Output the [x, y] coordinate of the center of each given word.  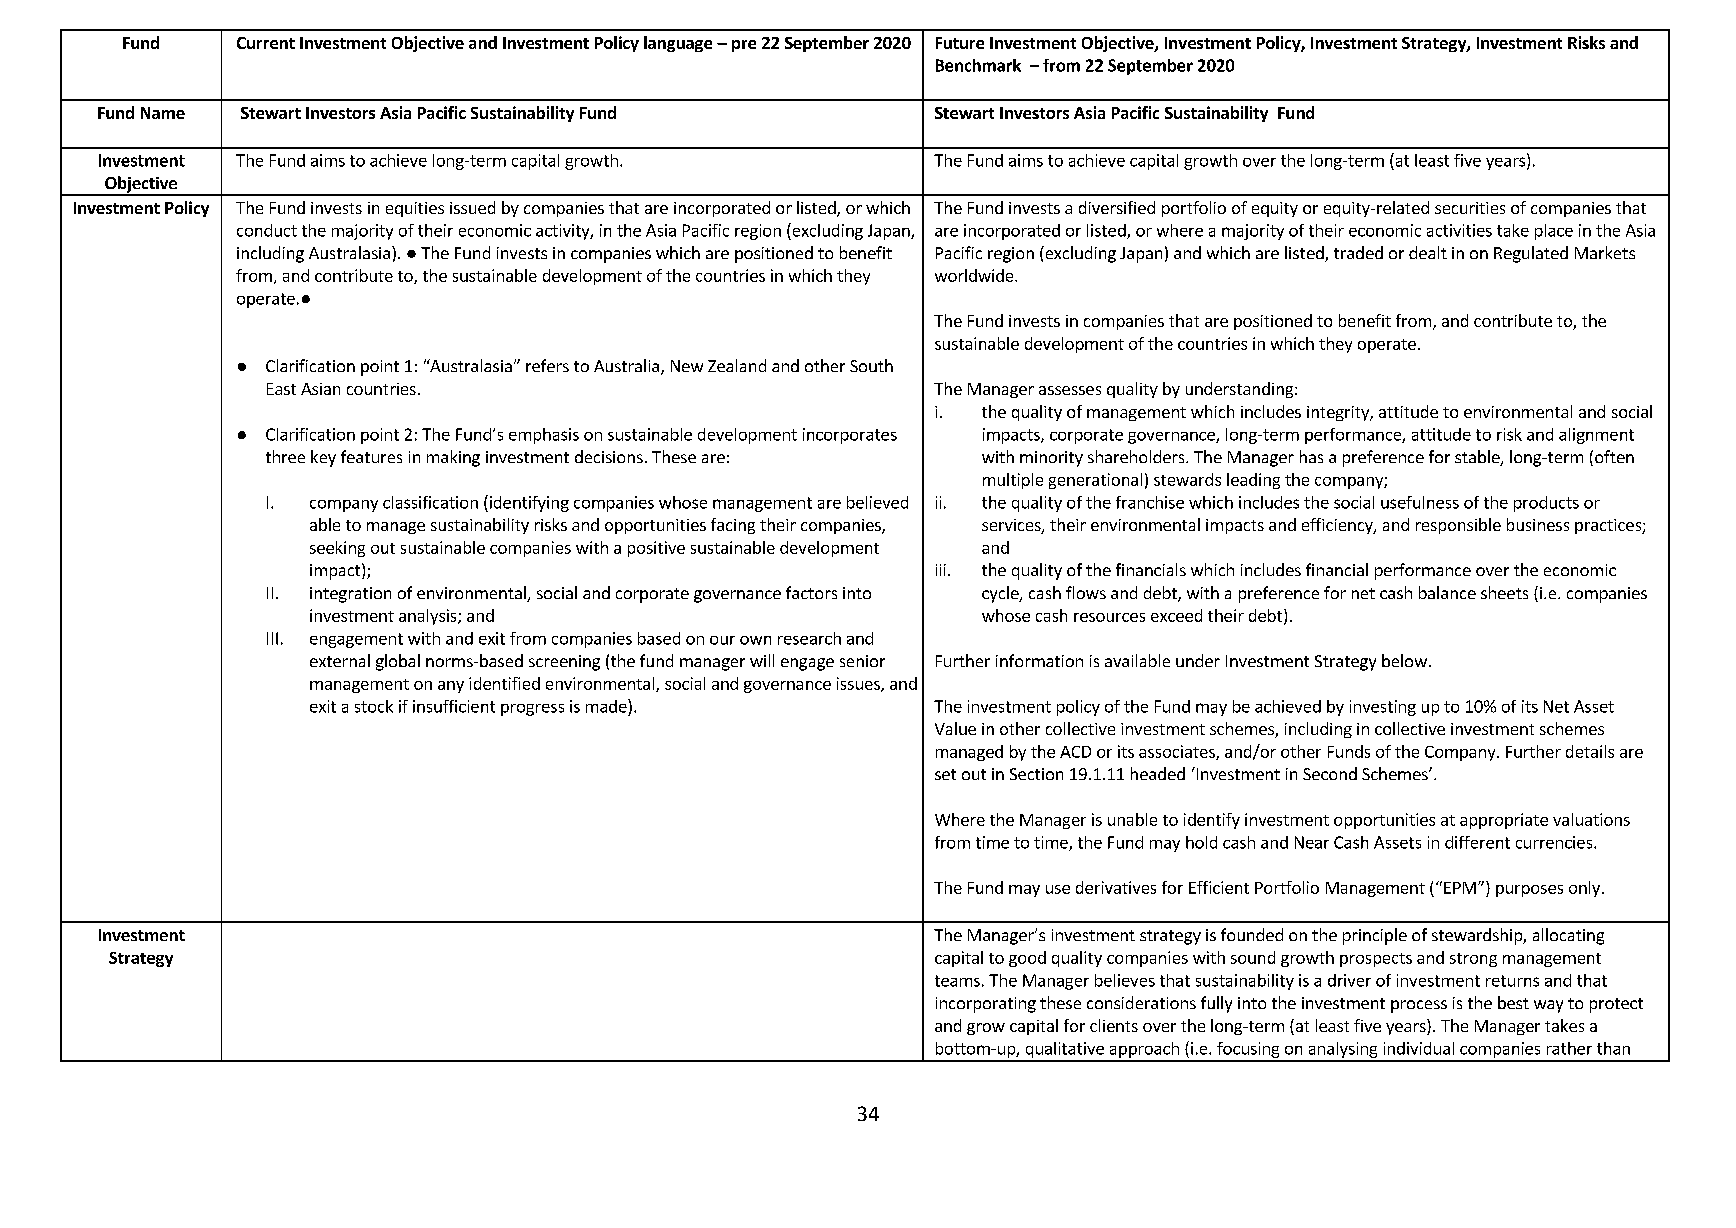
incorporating [986, 1005]
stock [374, 706]
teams [957, 981]
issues [859, 684]
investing [1383, 708]
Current [266, 43]
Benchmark [978, 65]
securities [1470, 208]
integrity [1339, 413]
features [371, 456]
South [871, 365]
